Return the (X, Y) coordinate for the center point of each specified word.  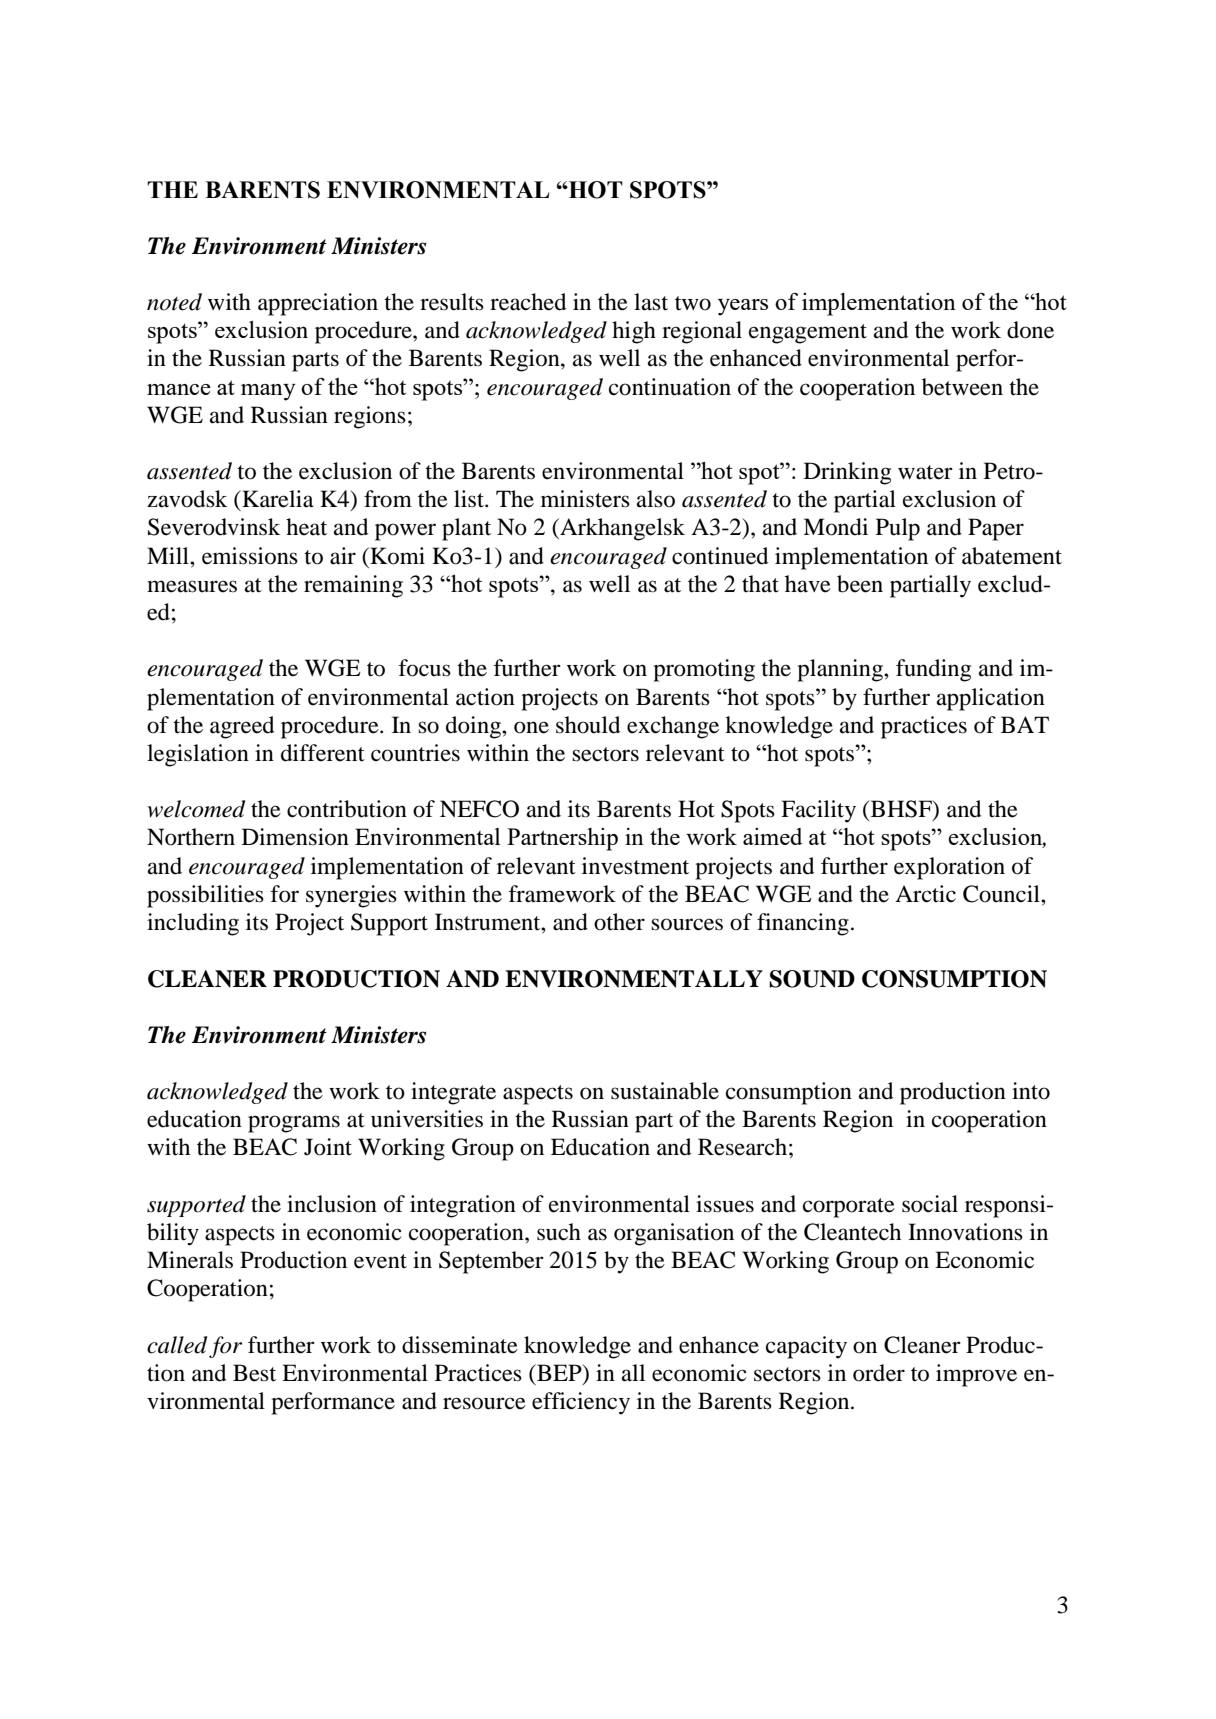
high (634, 332)
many (268, 392)
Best (254, 1373)
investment (635, 866)
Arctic (925, 894)
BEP (559, 1372)
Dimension (295, 837)
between (962, 387)
